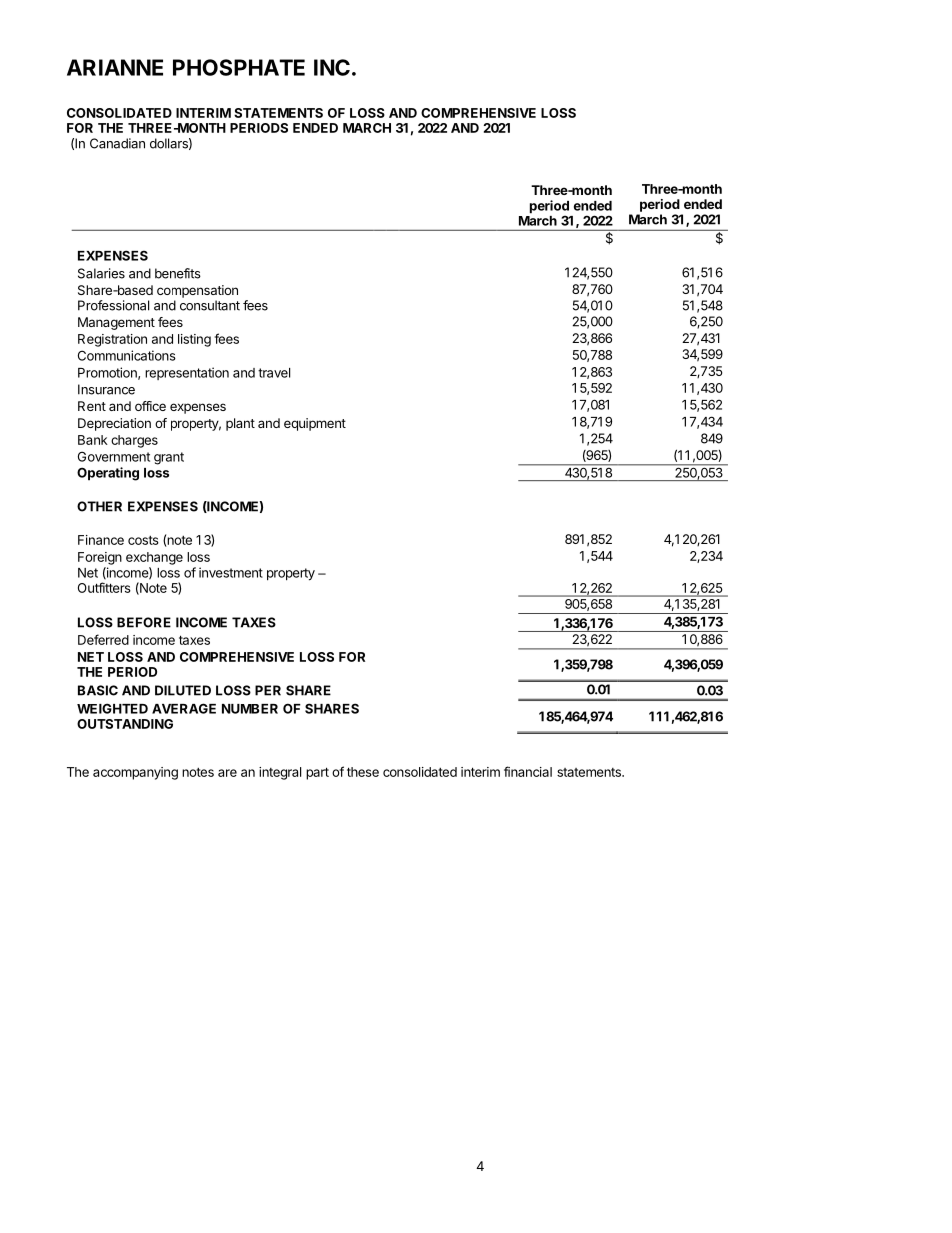 The width and height of the document is (952, 1233). Describe the element at coordinates (231, 572) in the document. I see `investment` at that location.
